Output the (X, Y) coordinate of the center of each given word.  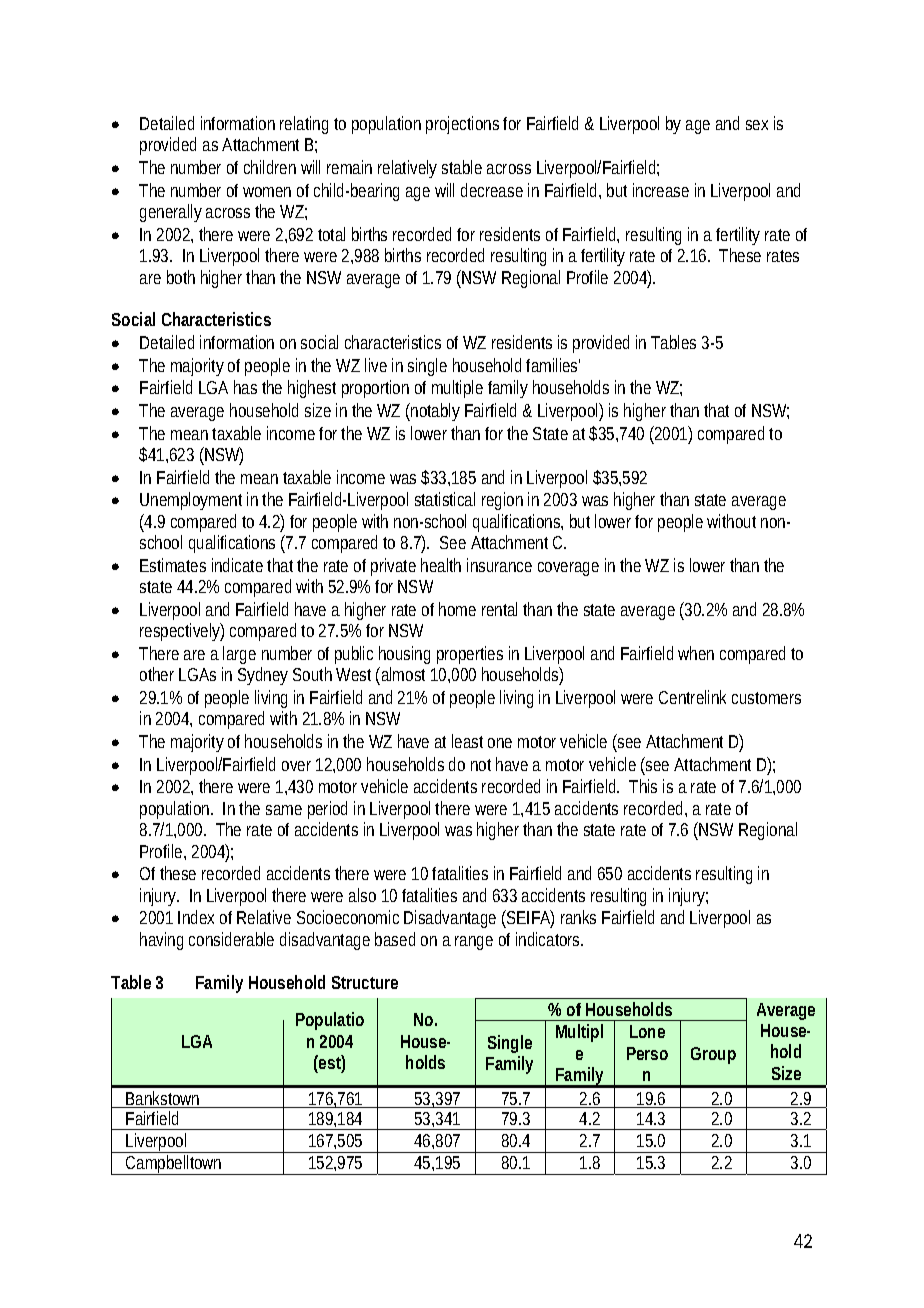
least (467, 741)
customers (766, 698)
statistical (445, 499)
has (245, 387)
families (553, 365)
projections (462, 125)
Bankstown (164, 1099)
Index (196, 917)
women (267, 192)
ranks (578, 917)
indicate (237, 565)
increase (661, 190)
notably (435, 412)
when (696, 653)
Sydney (263, 676)
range (474, 943)
